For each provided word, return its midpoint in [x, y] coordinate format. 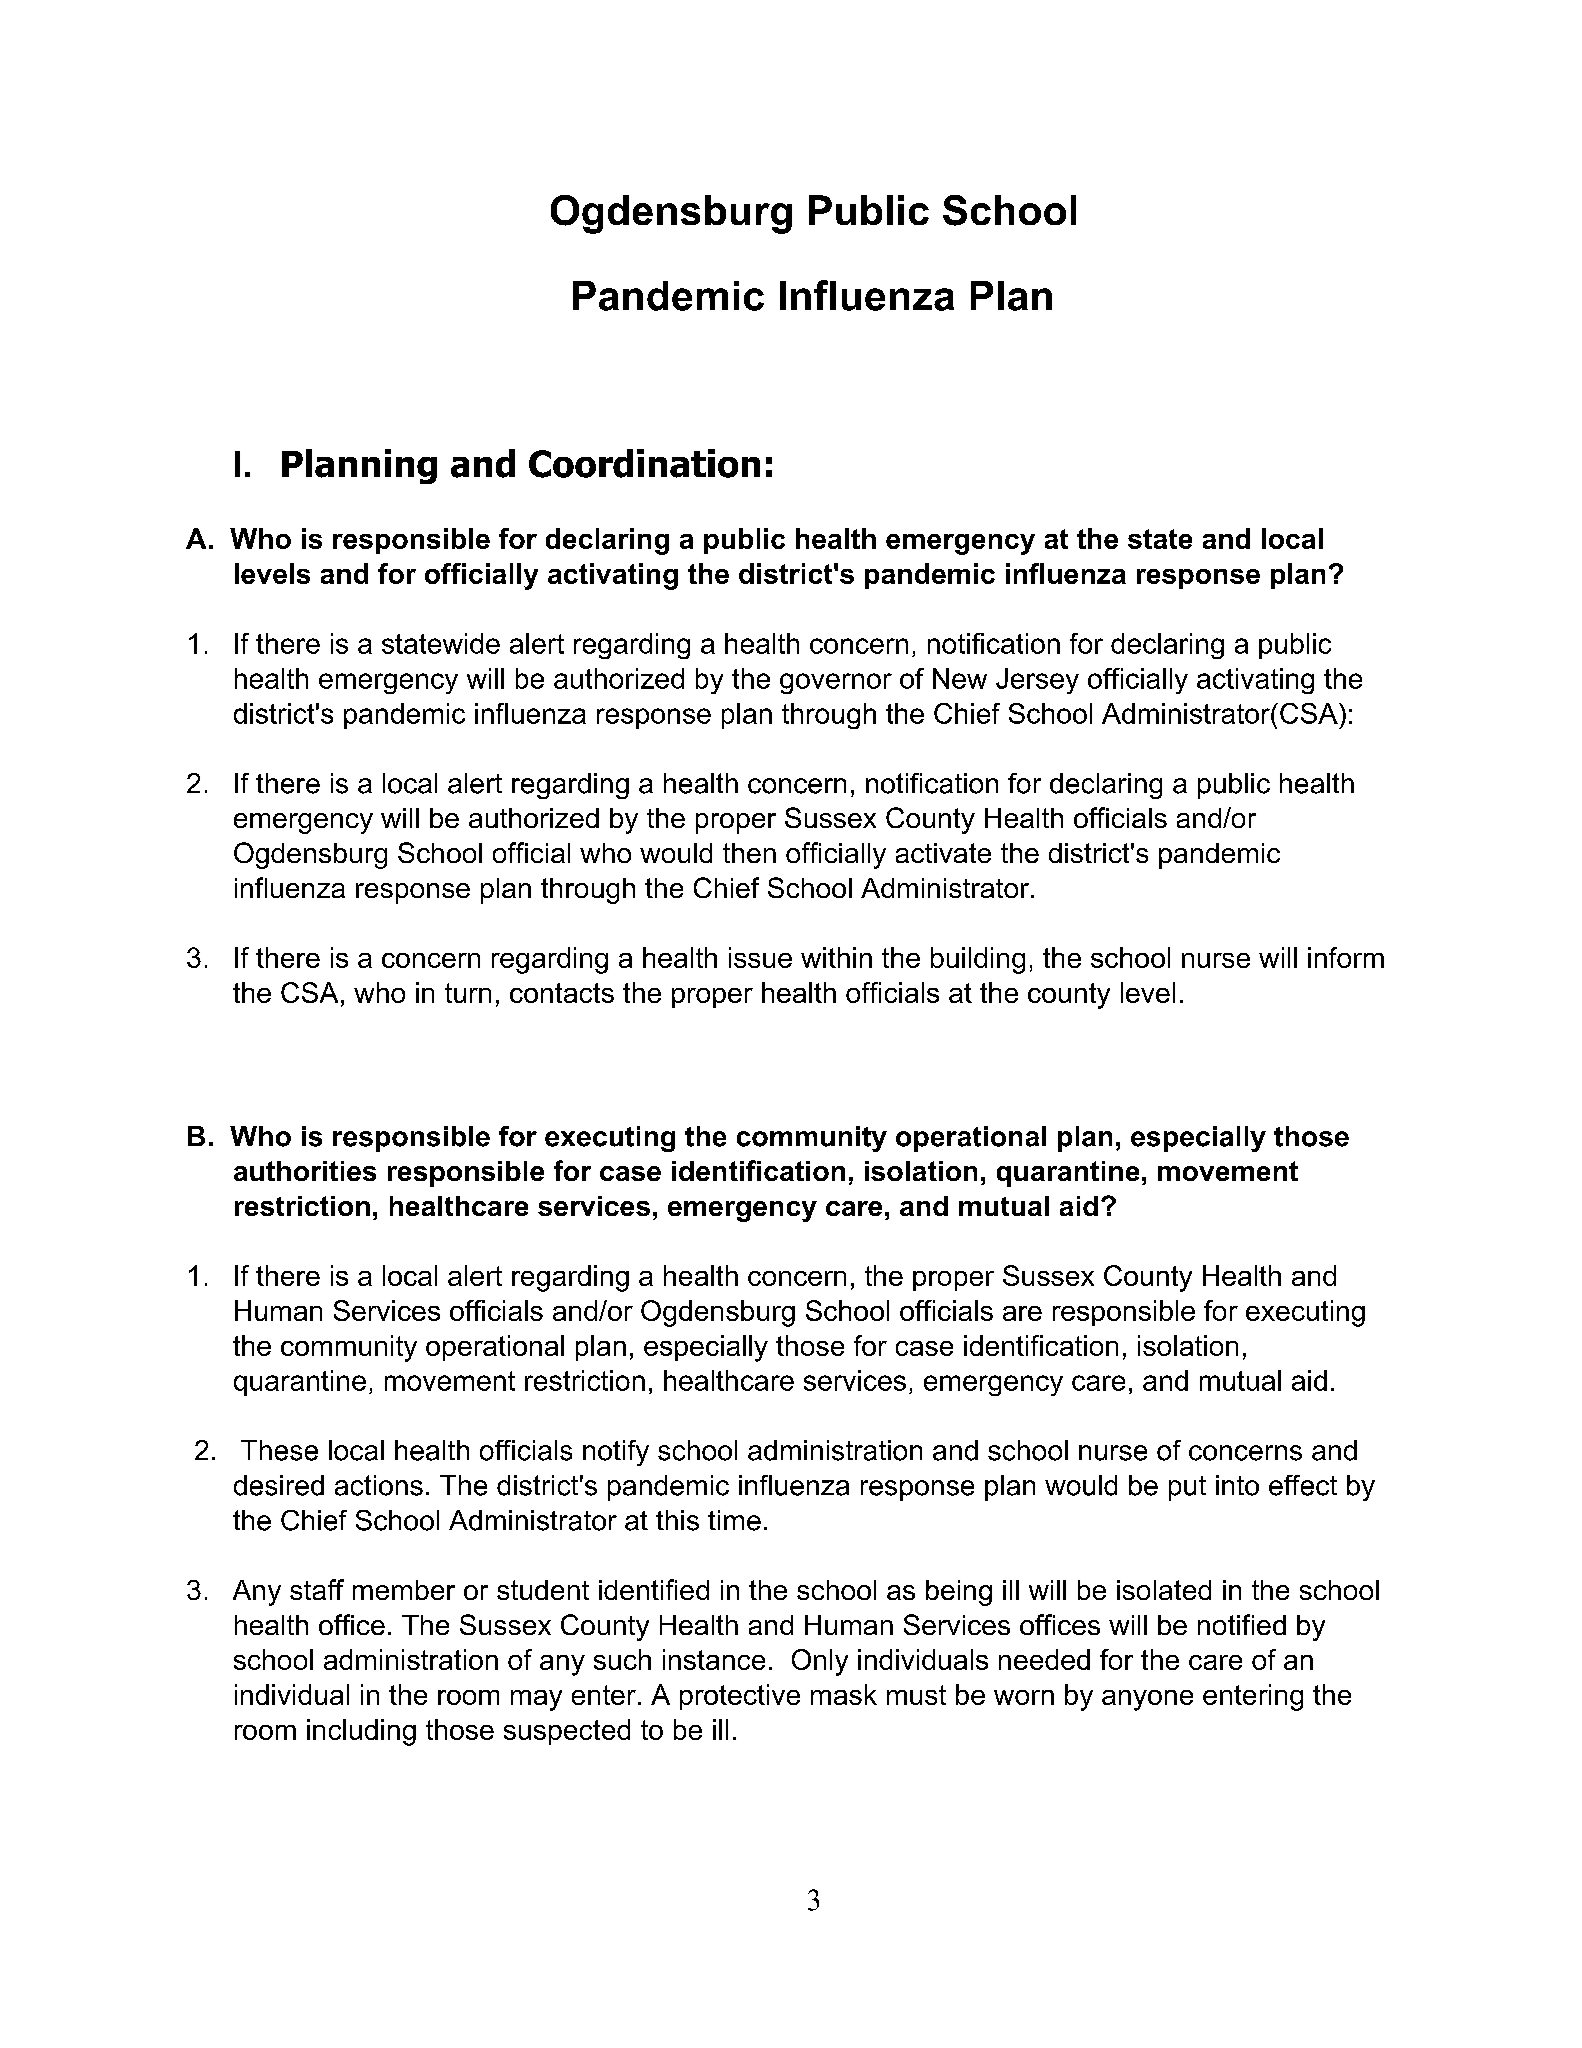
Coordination [644, 463]
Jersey [1037, 681]
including [361, 1732]
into [1237, 1485]
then [749, 853]
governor [836, 683]
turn [468, 993]
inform [1346, 957]
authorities [305, 1171]
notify [616, 1453]
